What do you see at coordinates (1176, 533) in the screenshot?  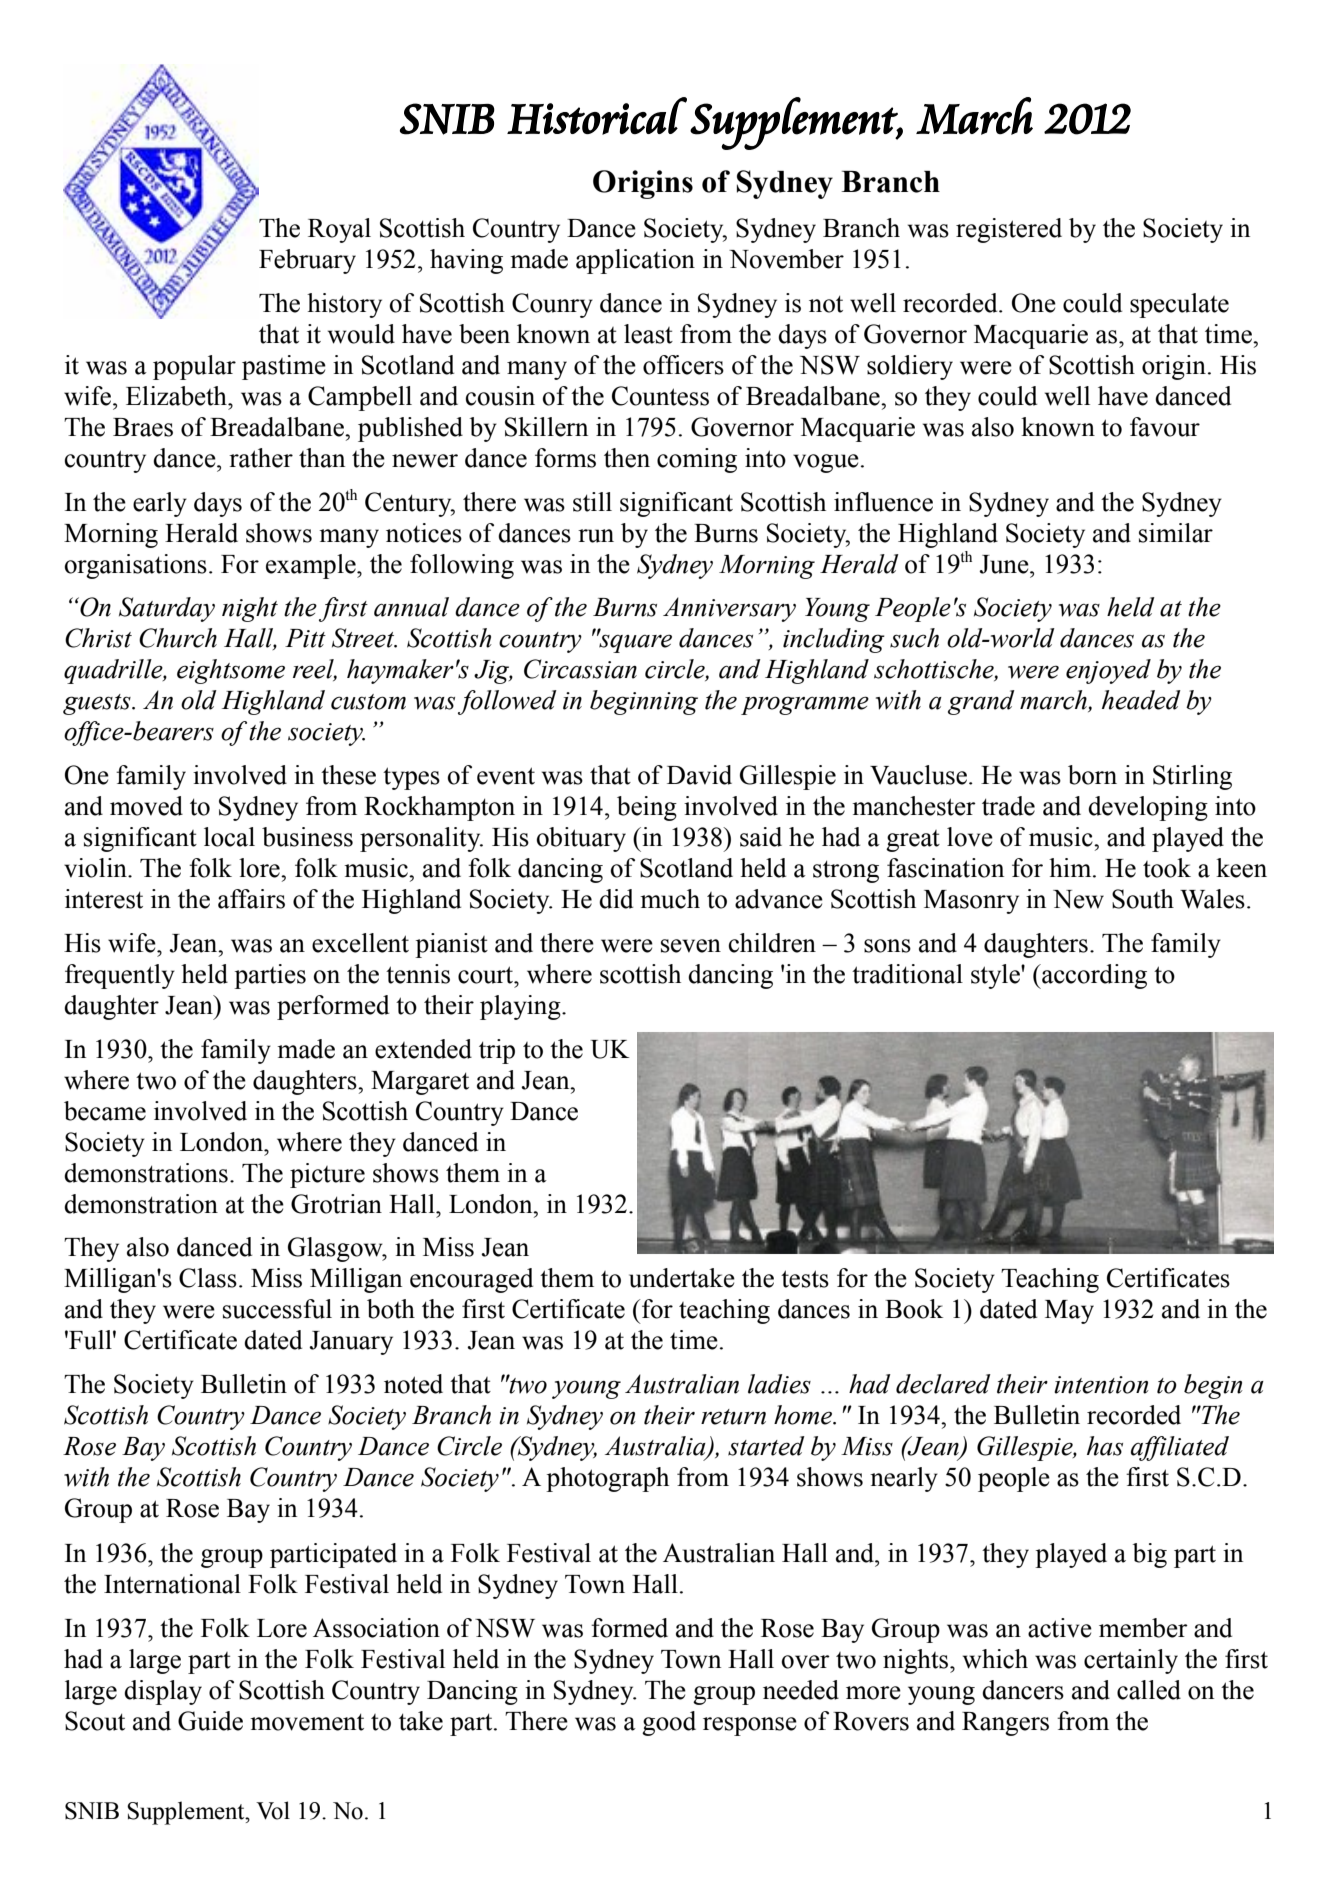 I see `similar` at bounding box center [1176, 533].
